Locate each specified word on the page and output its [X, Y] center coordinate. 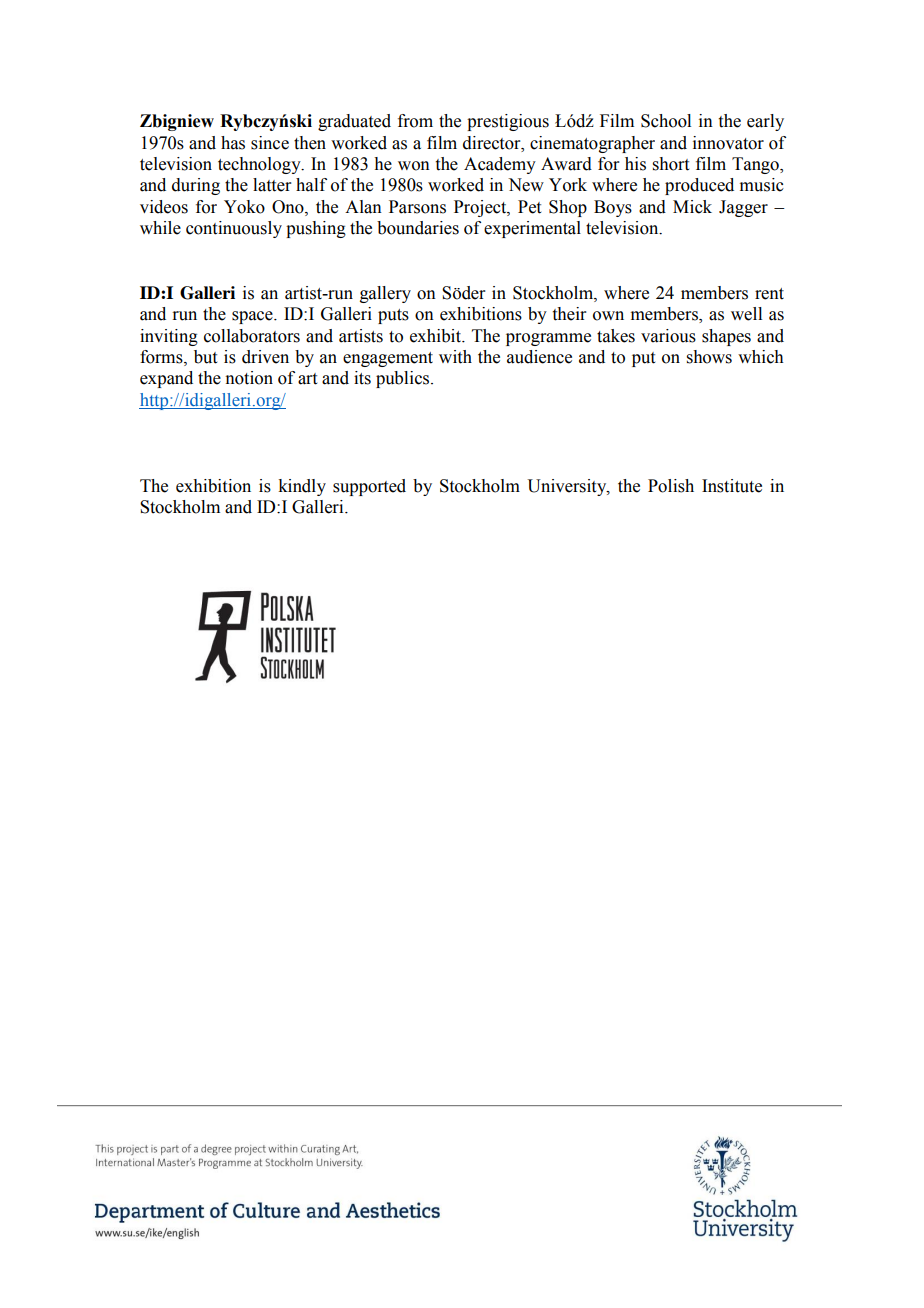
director [493, 143]
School [666, 121]
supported [369, 487]
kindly [302, 487]
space [253, 317]
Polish [671, 486]
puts [393, 316]
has [233, 143]
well [746, 314]
